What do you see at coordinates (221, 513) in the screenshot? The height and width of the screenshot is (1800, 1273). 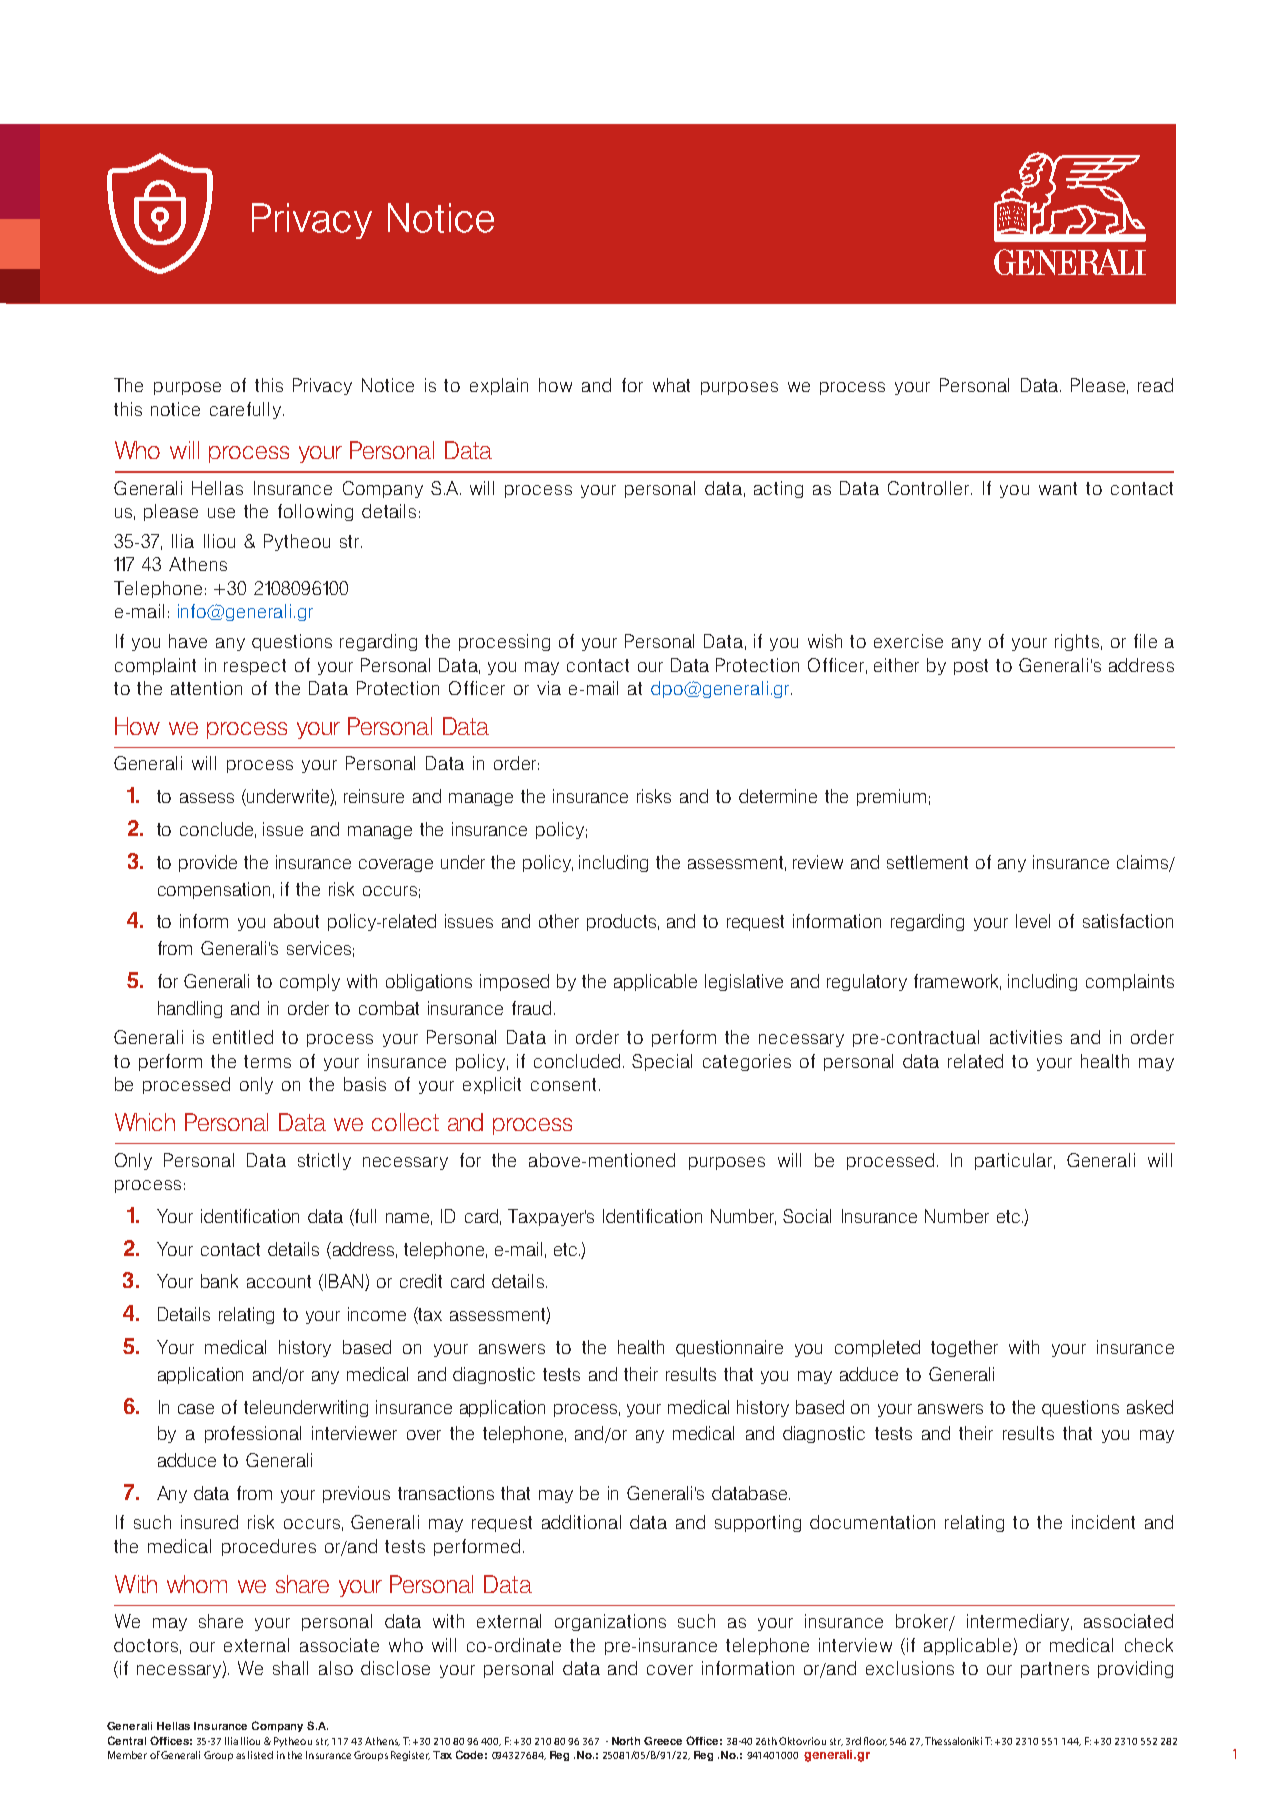 I see `use` at bounding box center [221, 513].
